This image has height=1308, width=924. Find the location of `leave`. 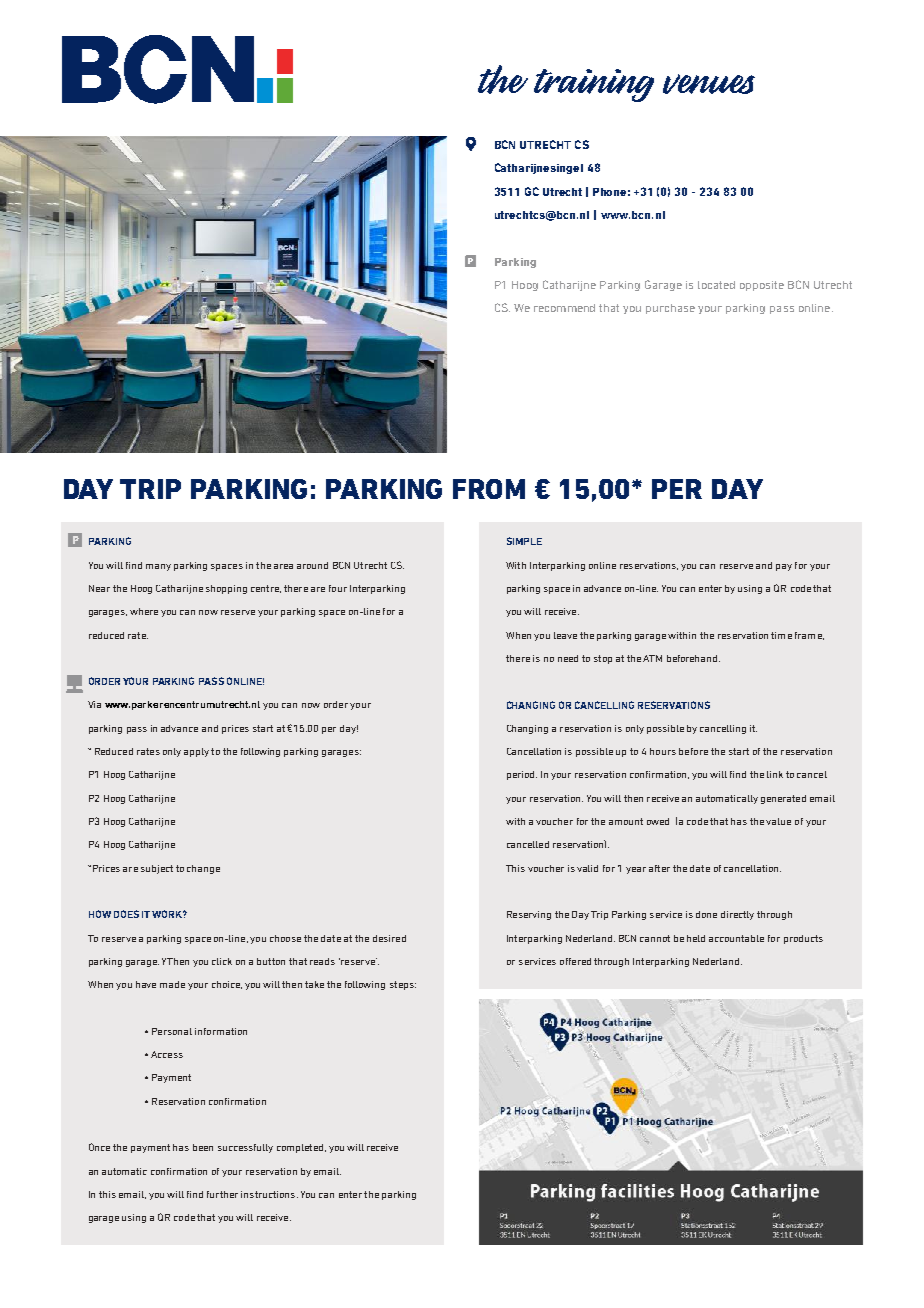

leave is located at coordinates (565, 635).
